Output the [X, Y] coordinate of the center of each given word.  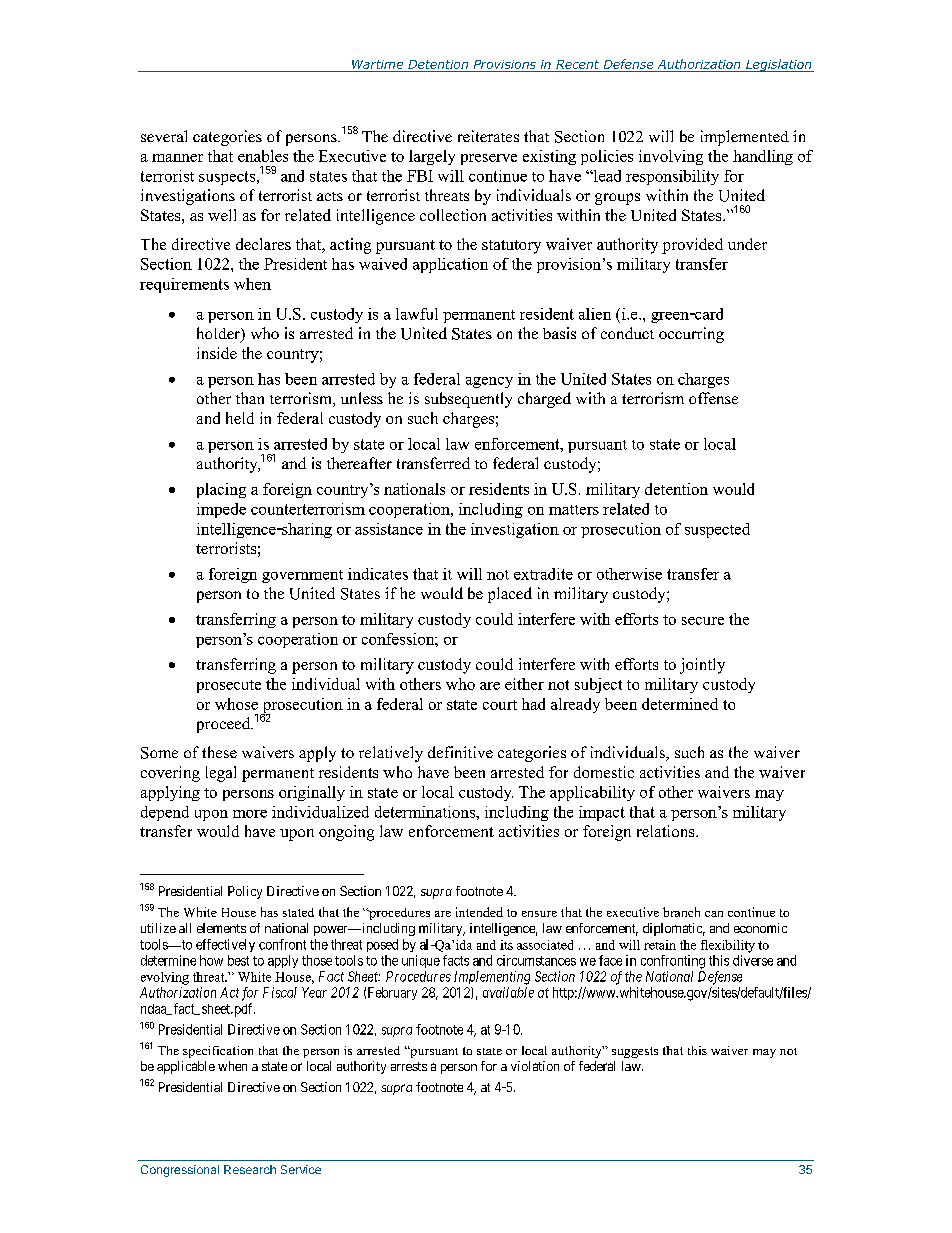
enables [263, 156]
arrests [409, 1066]
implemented [745, 138]
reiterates [488, 136]
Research [250, 1169]
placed [510, 595]
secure [703, 621]
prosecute [229, 686]
